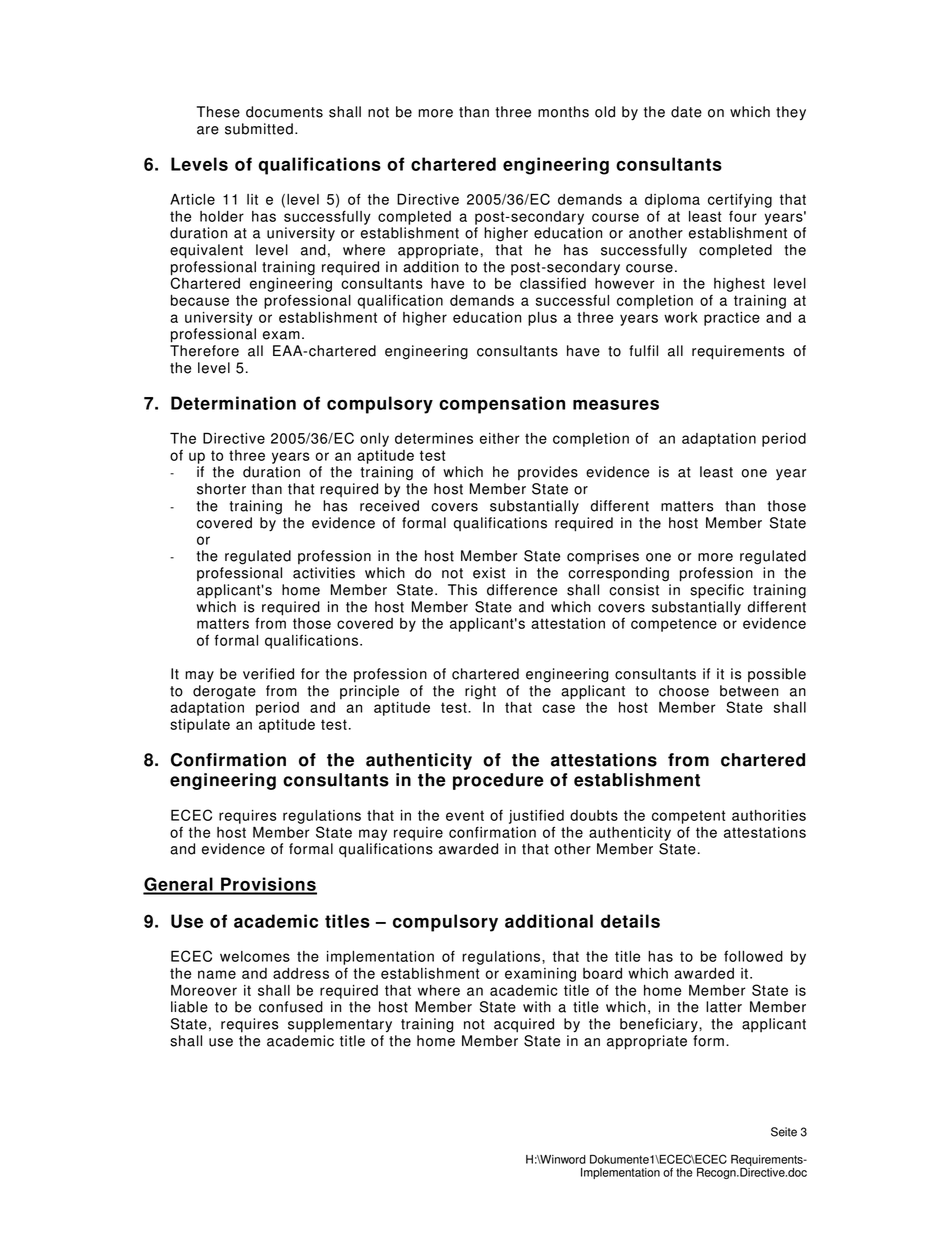 This image has width=952, height=1233. Describe the element at coordinates (784, 1132) in the image. I see `Seite` at that location.
